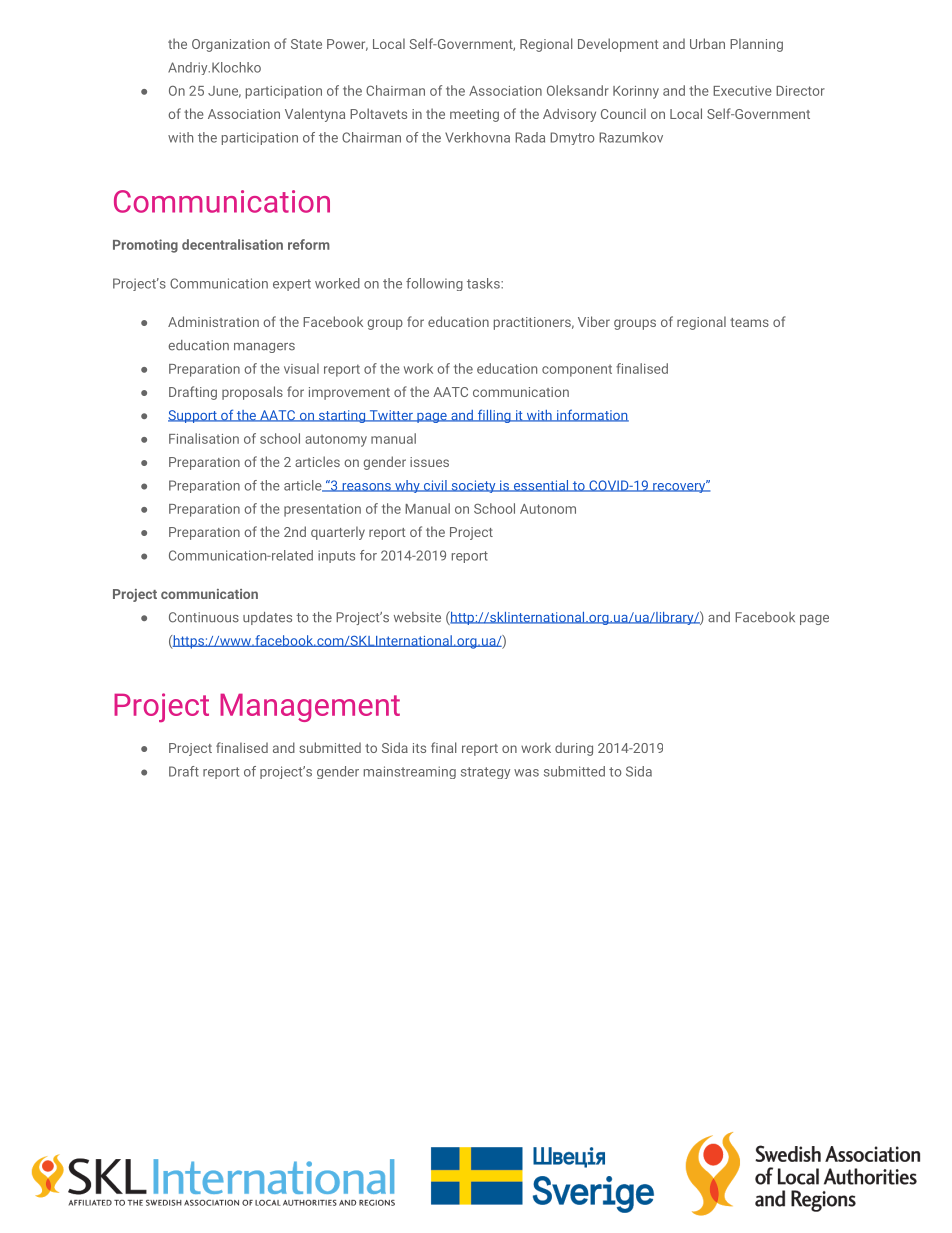 The image size is (952, 1233). I want to click on Rada, so click(530, 137).
